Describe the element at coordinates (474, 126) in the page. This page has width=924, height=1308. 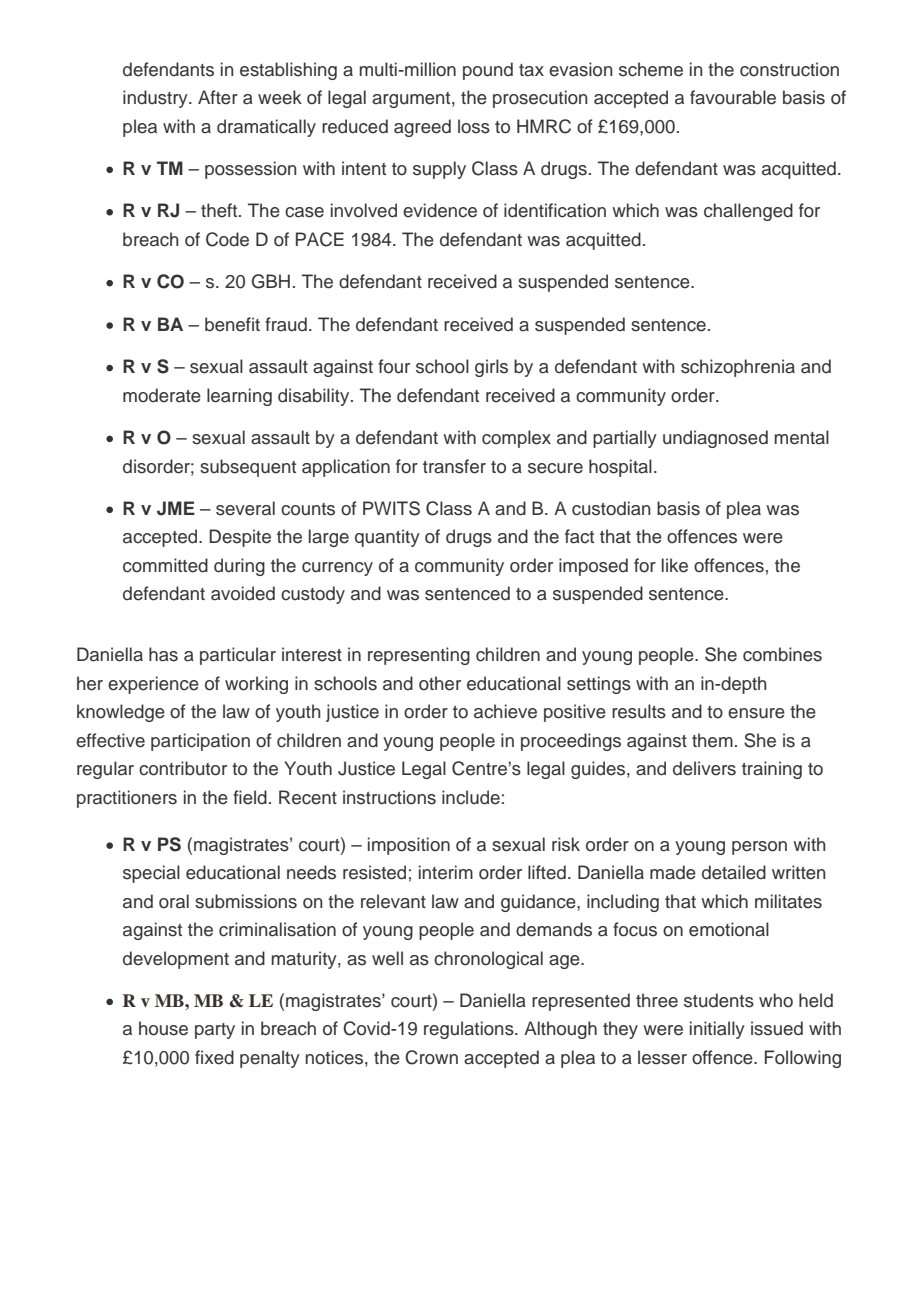
I see `loss` at that location.
